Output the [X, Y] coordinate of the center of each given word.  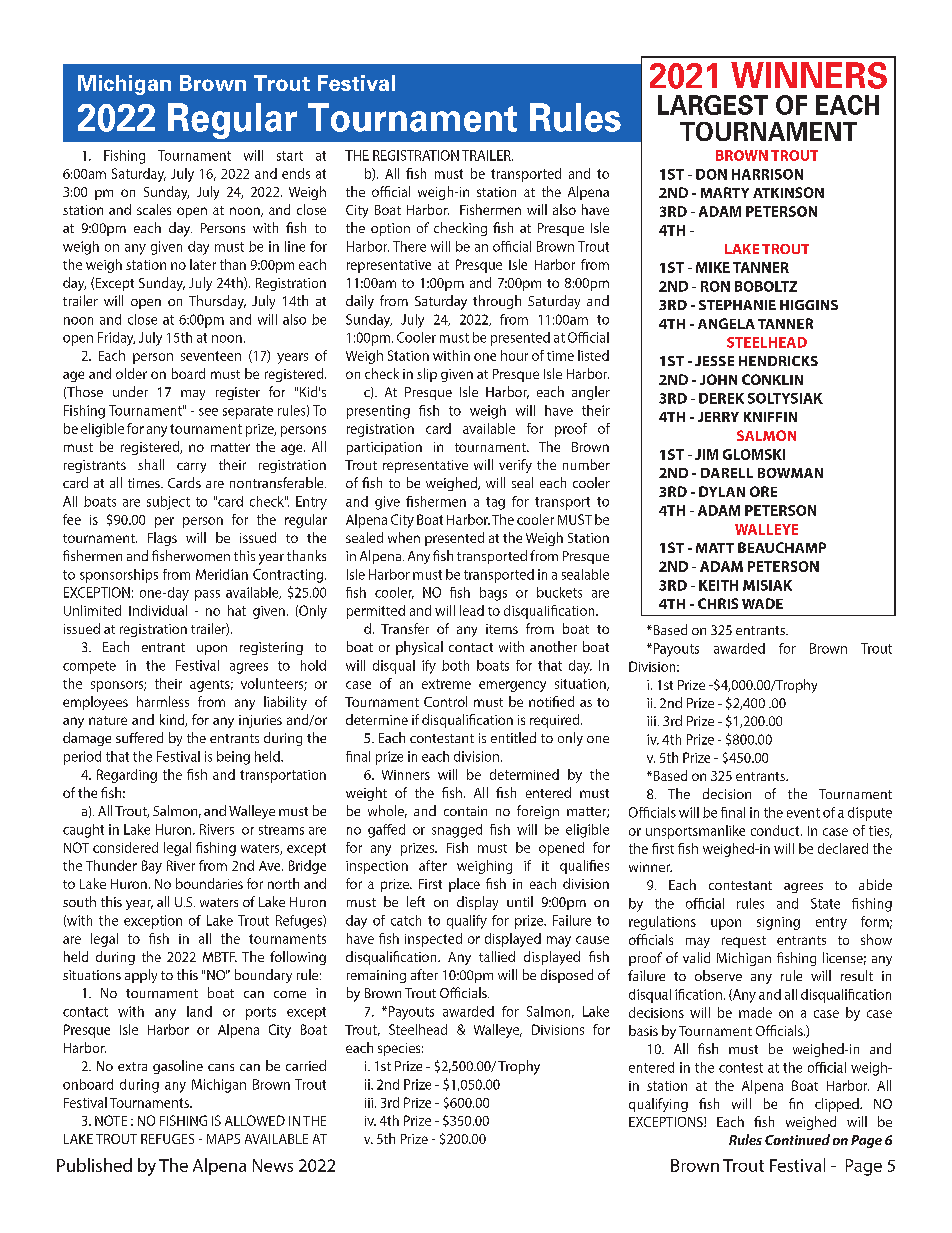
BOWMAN [790, 473]
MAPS [223, 1139]
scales [154, 209]
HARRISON [767, 174]
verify [515, 466]
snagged [457, 831]
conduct [776, 830]
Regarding [127, 776]
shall [151, 464]
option [390, 229]
